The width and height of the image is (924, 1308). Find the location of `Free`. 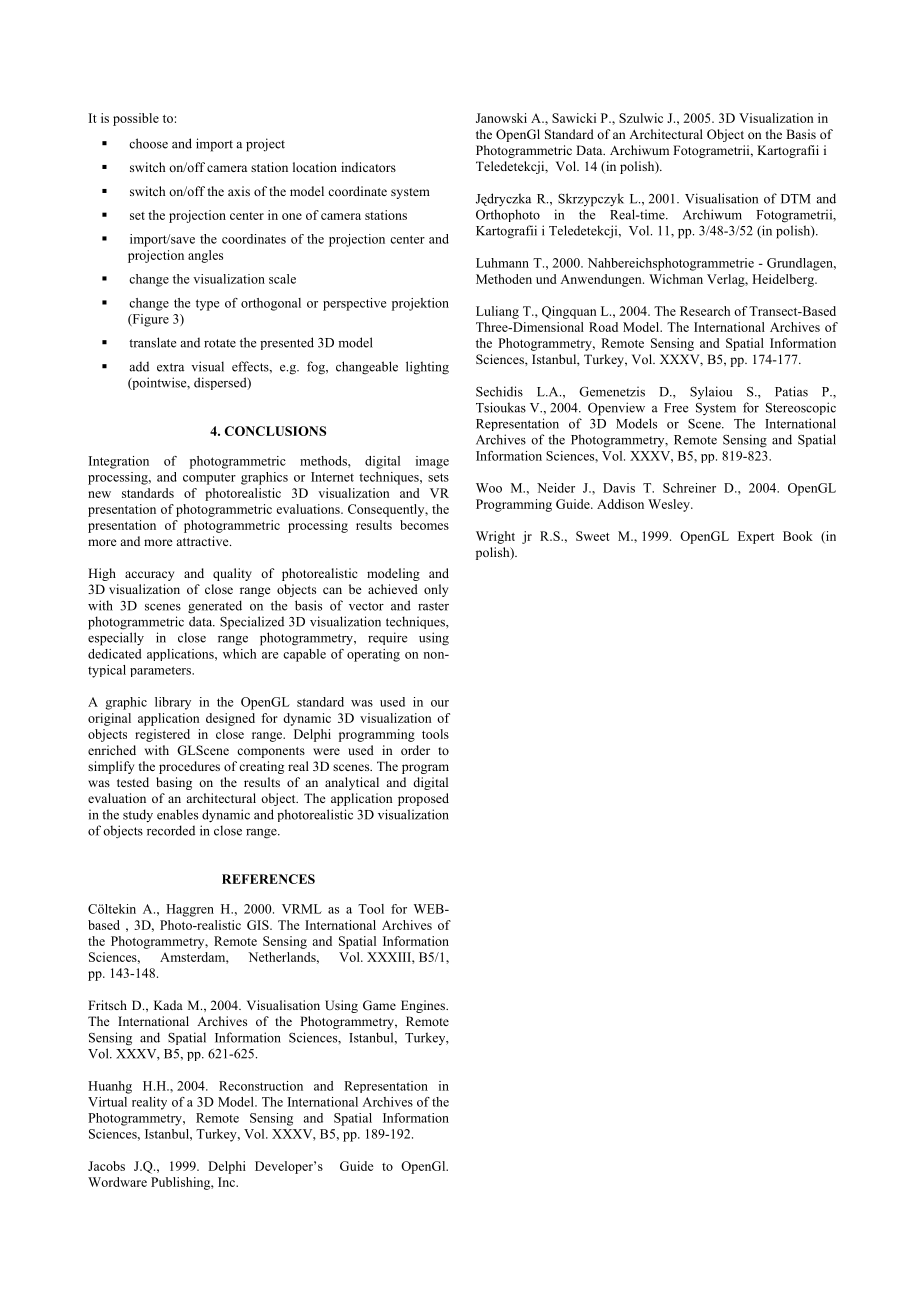

Free is located at coordinates (676, 408).
